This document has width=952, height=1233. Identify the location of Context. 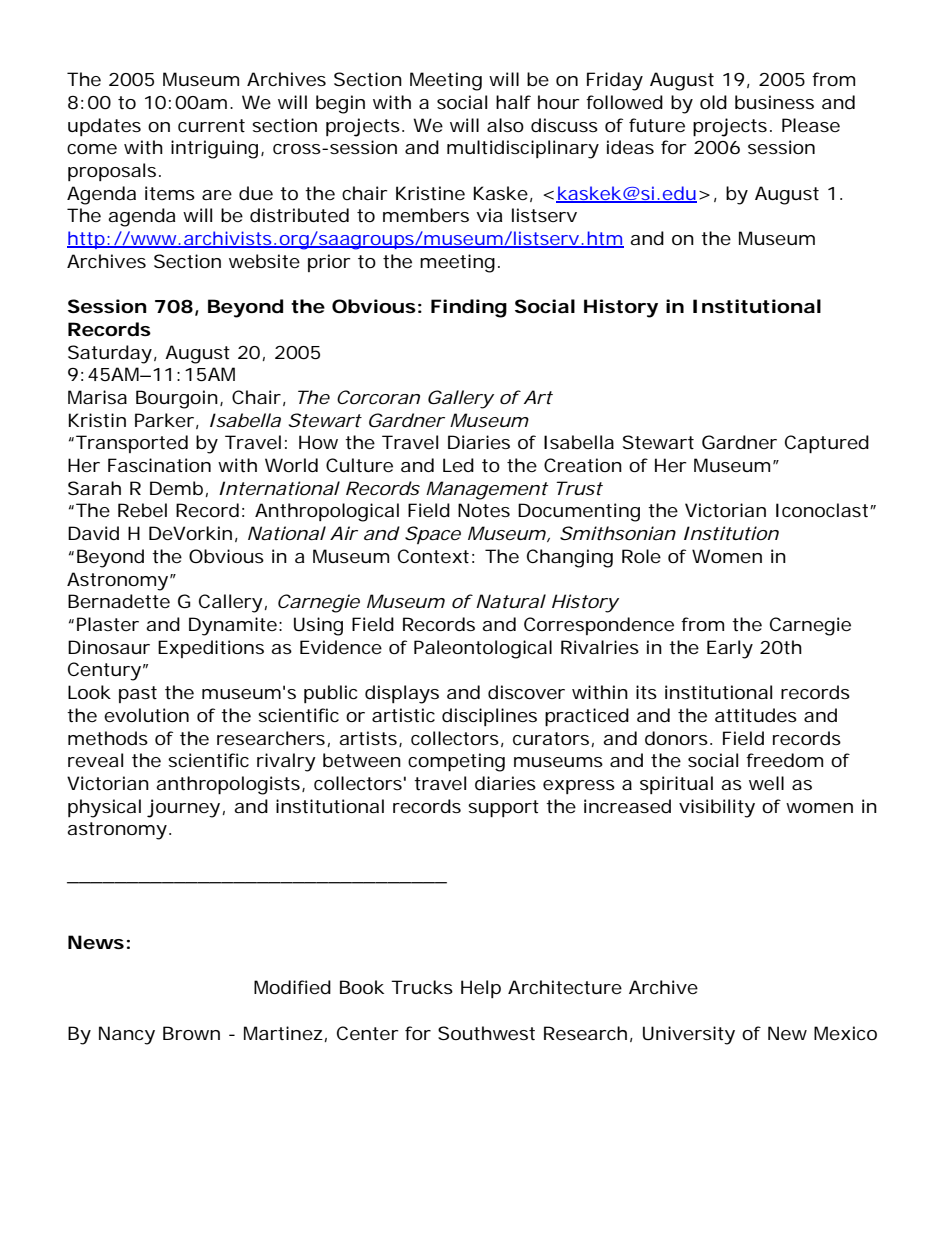
(433, 556).
